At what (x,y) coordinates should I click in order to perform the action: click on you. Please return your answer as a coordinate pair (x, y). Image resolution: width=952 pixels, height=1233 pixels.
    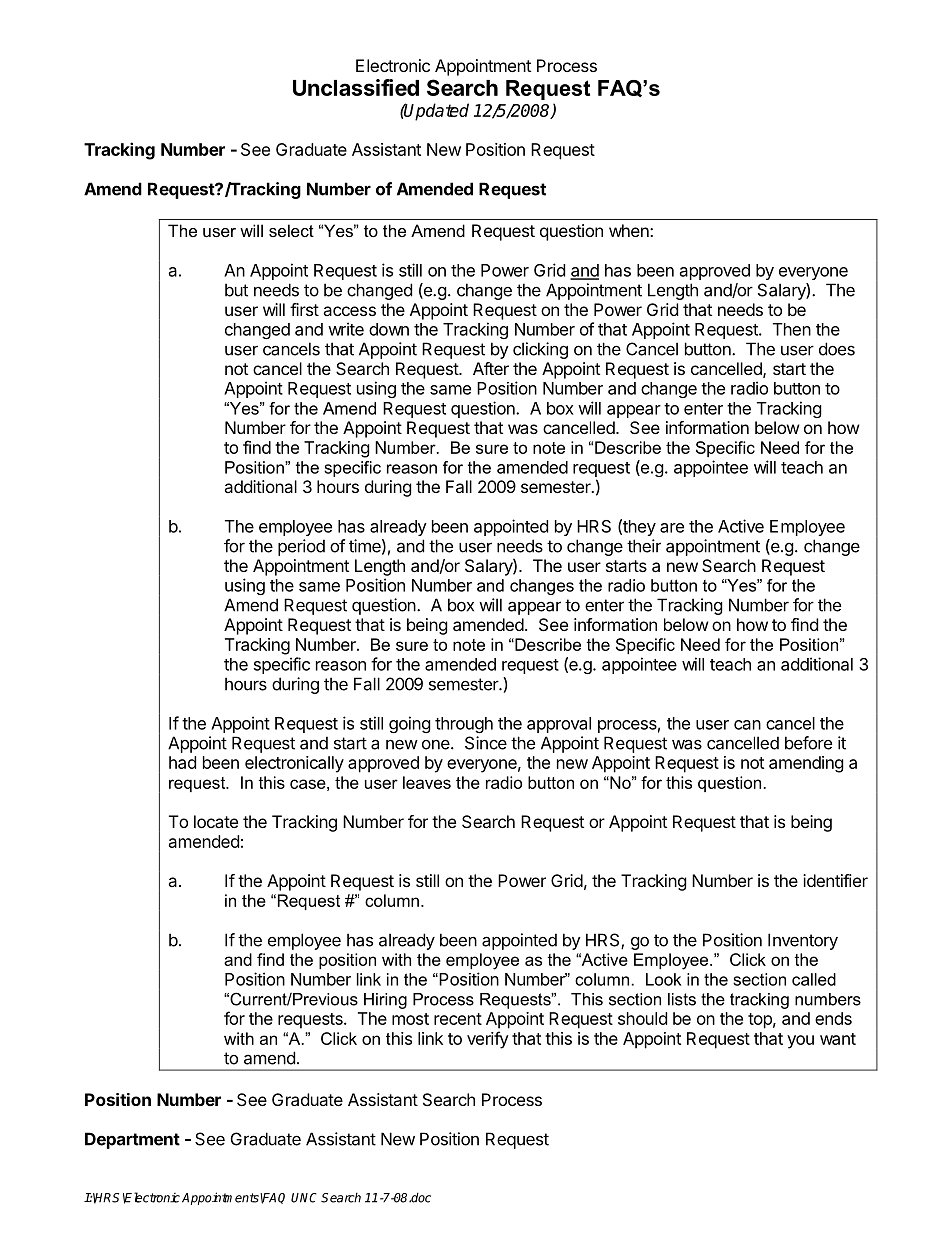
    Looking at the image, I should click on (800, 1042).
